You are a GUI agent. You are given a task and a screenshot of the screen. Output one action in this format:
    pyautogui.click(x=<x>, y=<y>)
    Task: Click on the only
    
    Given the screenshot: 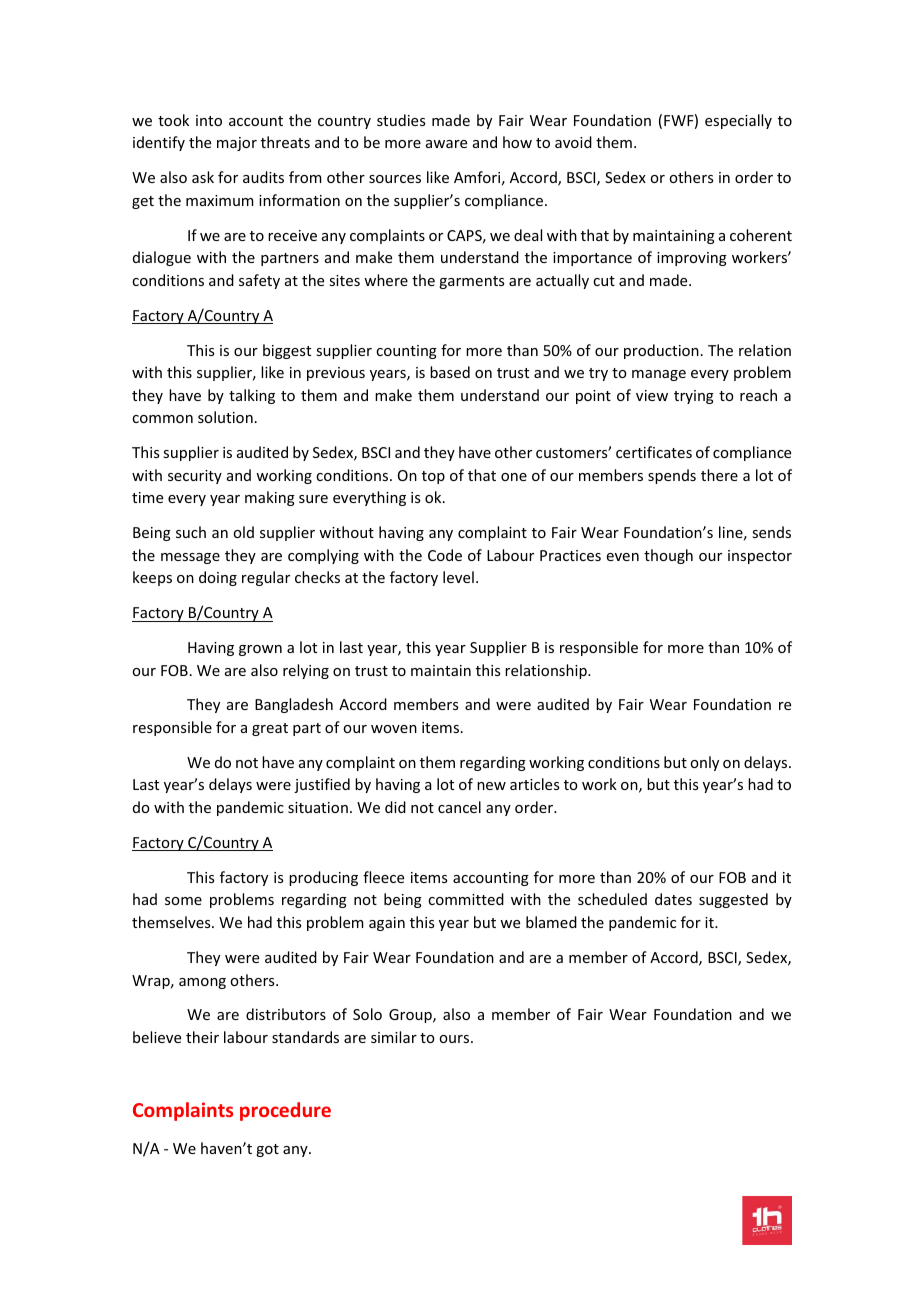 What is the action you would take?
    pyautogui.click(x=704, y=763)
